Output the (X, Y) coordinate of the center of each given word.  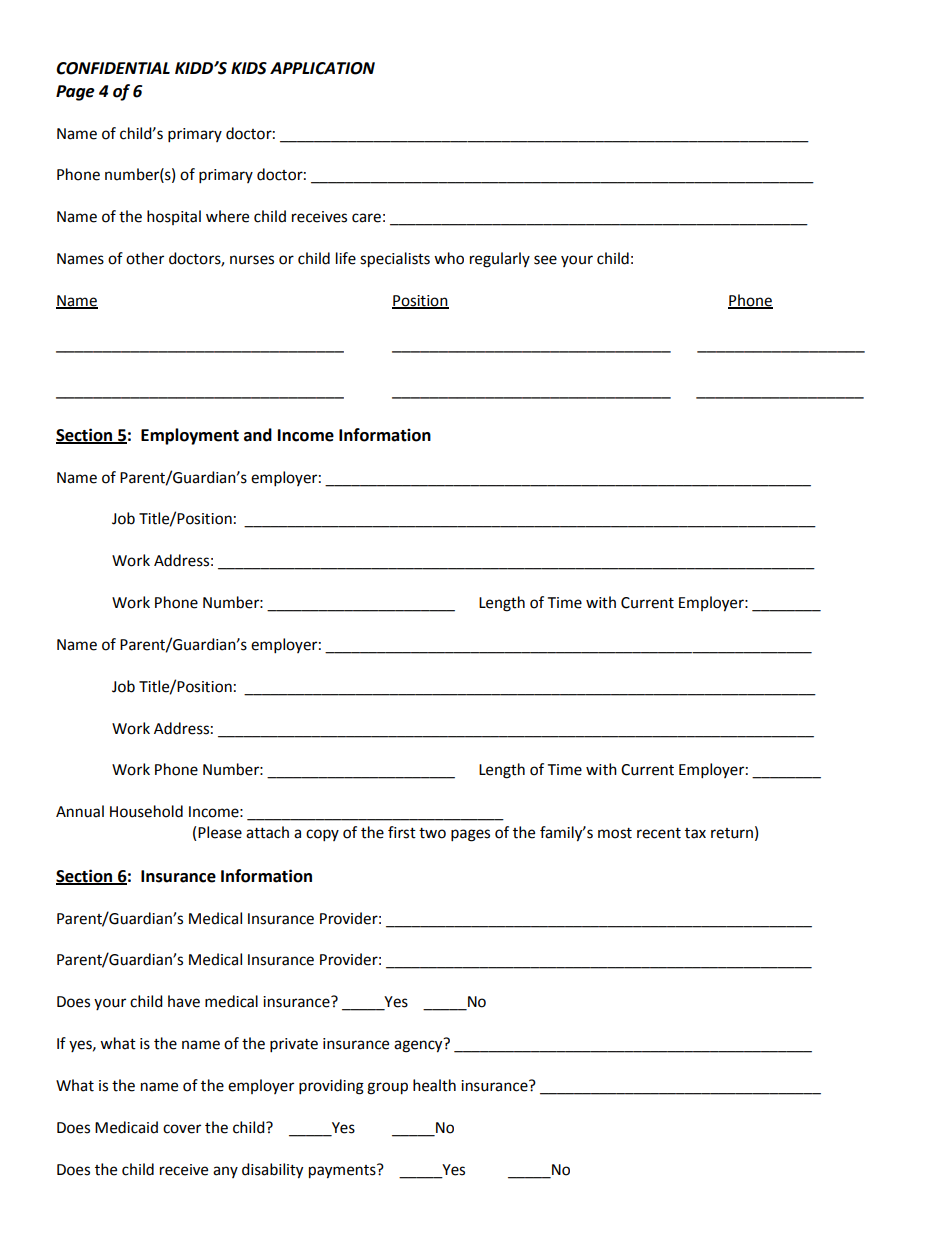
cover (182, 1129)
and (258, 435)
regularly (500, 260)
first (402, 832)
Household (146, 811)
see (545, 260)
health (434, 1085)
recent (659, 833)
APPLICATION (322, 68)
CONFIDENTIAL (113, 68)
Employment (190, 436)
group (387, 1088)
